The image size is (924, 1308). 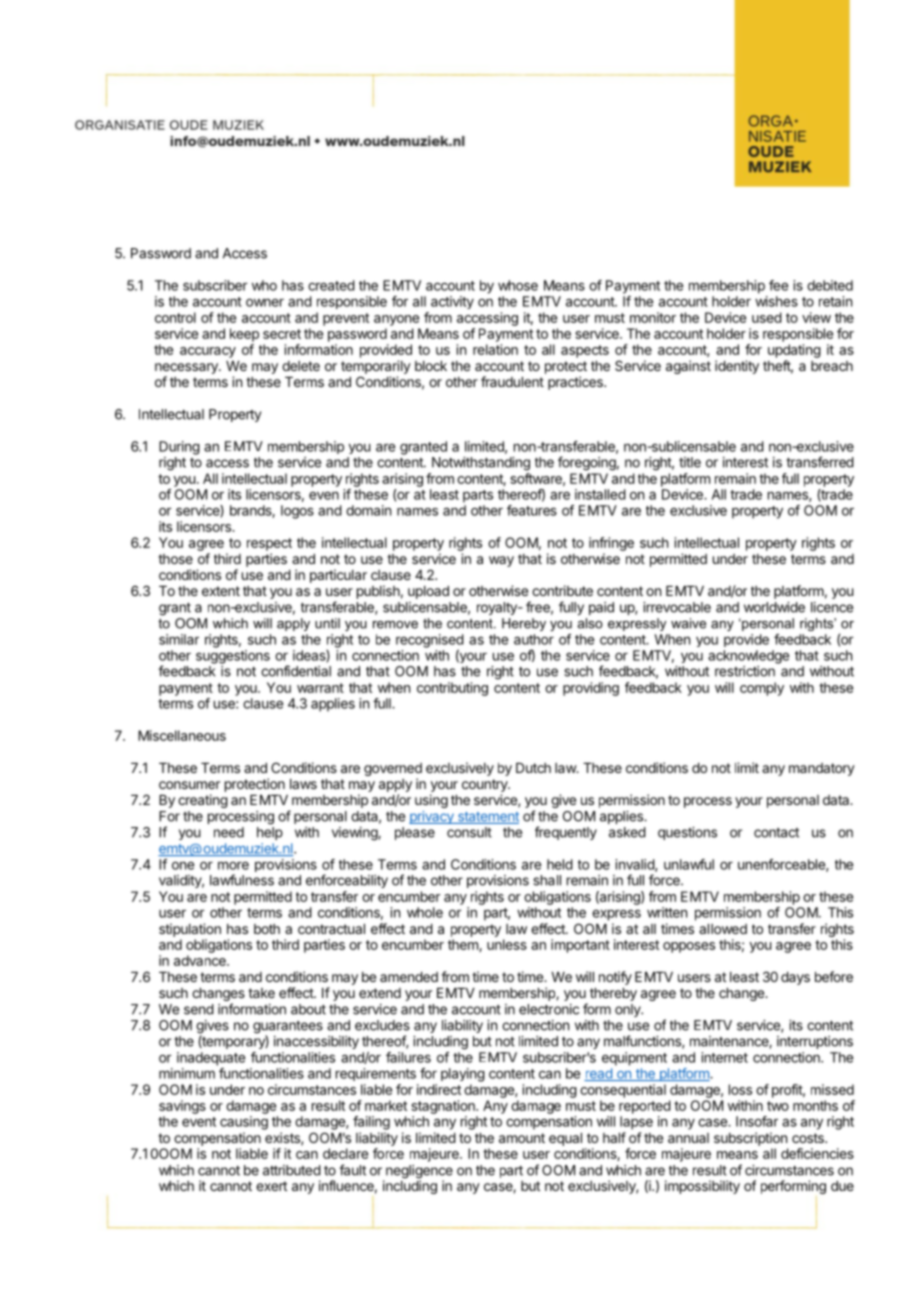 What do you see at coordinates (522, 1138) in the screenshot?
I see `amount` at bounding box center [522, 1138].
